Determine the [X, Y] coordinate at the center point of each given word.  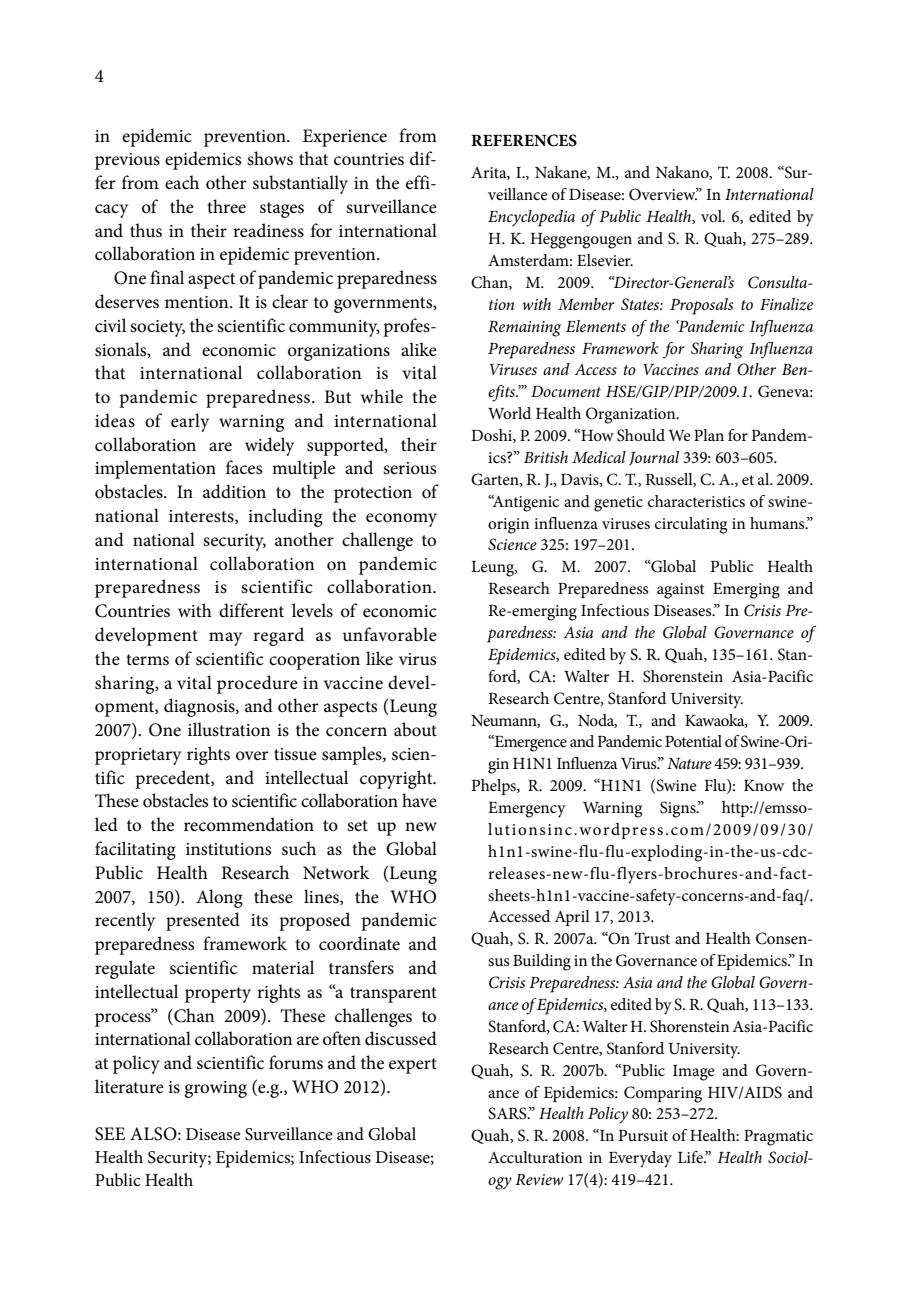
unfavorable [390, 634]
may [225, 639]
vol [712, 216]
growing [215, 1089]
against [681, 591]
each [182, 182]
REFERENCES [524, 140]
